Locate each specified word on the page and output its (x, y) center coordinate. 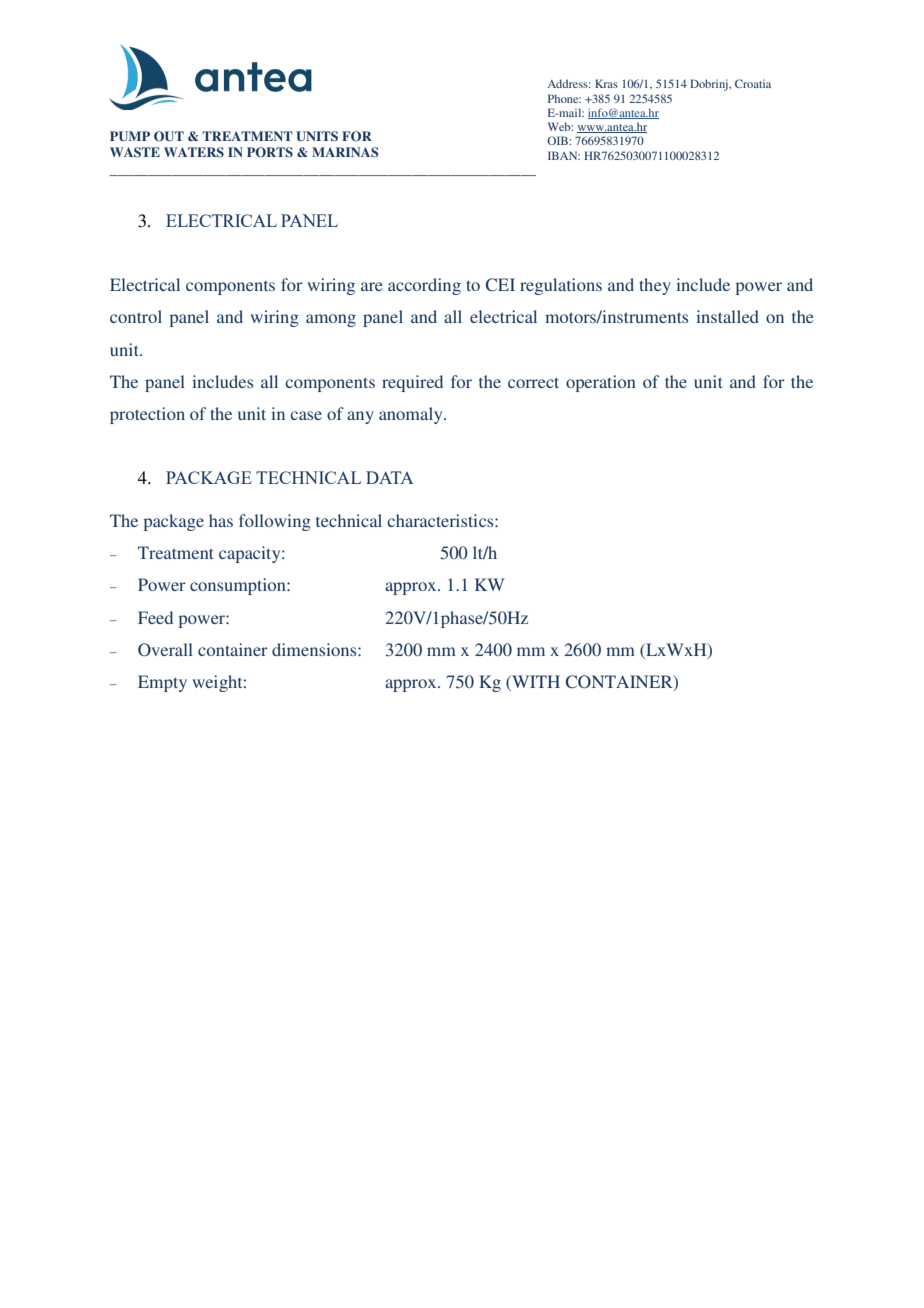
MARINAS (345, 152)
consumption (239, 586)
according (424, 286)
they (655, 286)
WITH (535, 683)
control (136, 316)
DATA (390, 477)
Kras (606, 83)
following (275, 522)
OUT (169, 136)
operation (601, 383)
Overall (165, 650)
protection (147, 415)
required (412, 383)
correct (533, 382)
